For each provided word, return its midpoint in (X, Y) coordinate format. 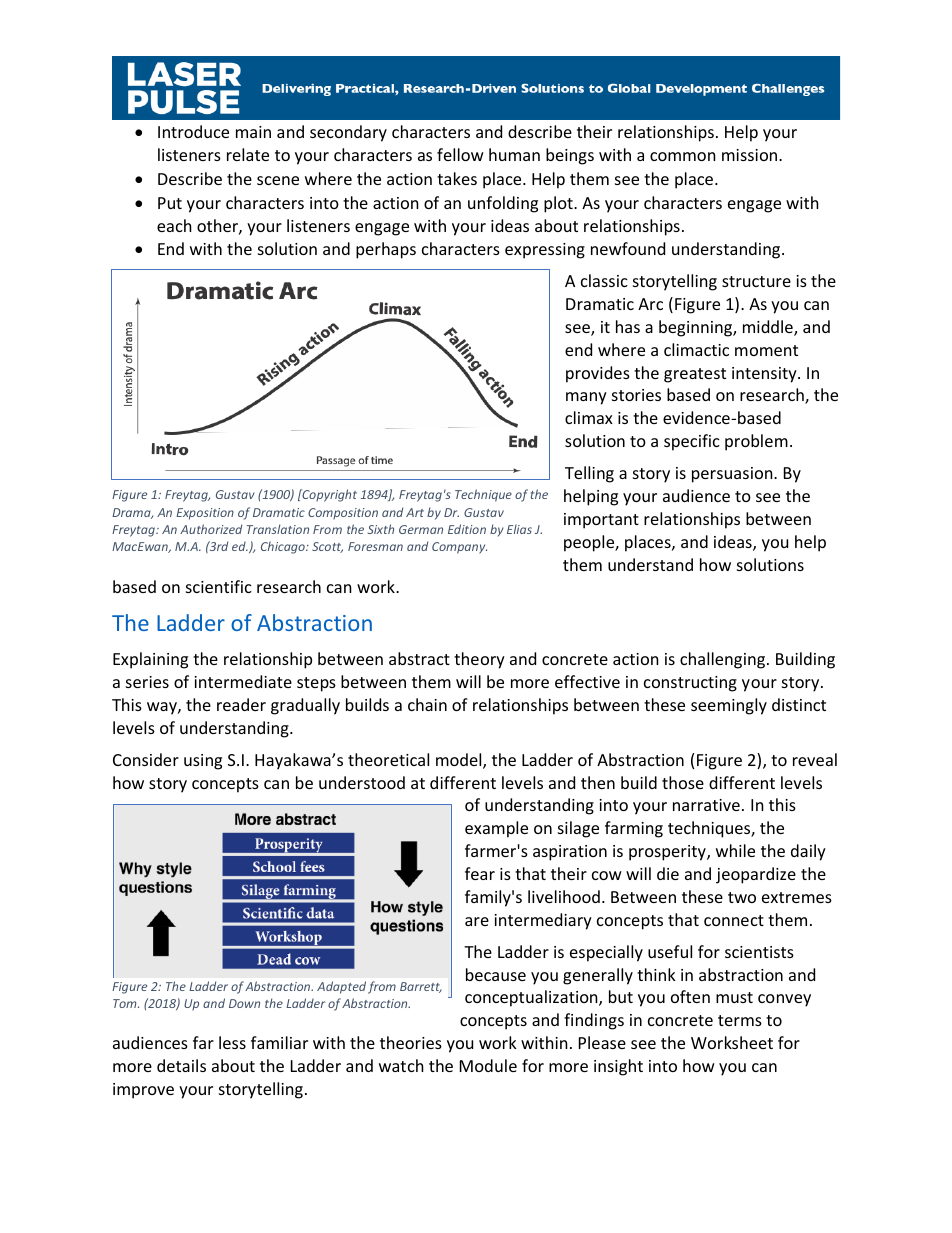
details (181, 1065)
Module (488, 1065)
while (735, 850)
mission (751, 155)
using (203, 762)
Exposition (205, 514)
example (496, 829)
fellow (460, 154)
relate (248, 154)
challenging (724, 660)
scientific (219, 586)
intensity (765, 375)
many (586, 398)
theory (479, 660)
